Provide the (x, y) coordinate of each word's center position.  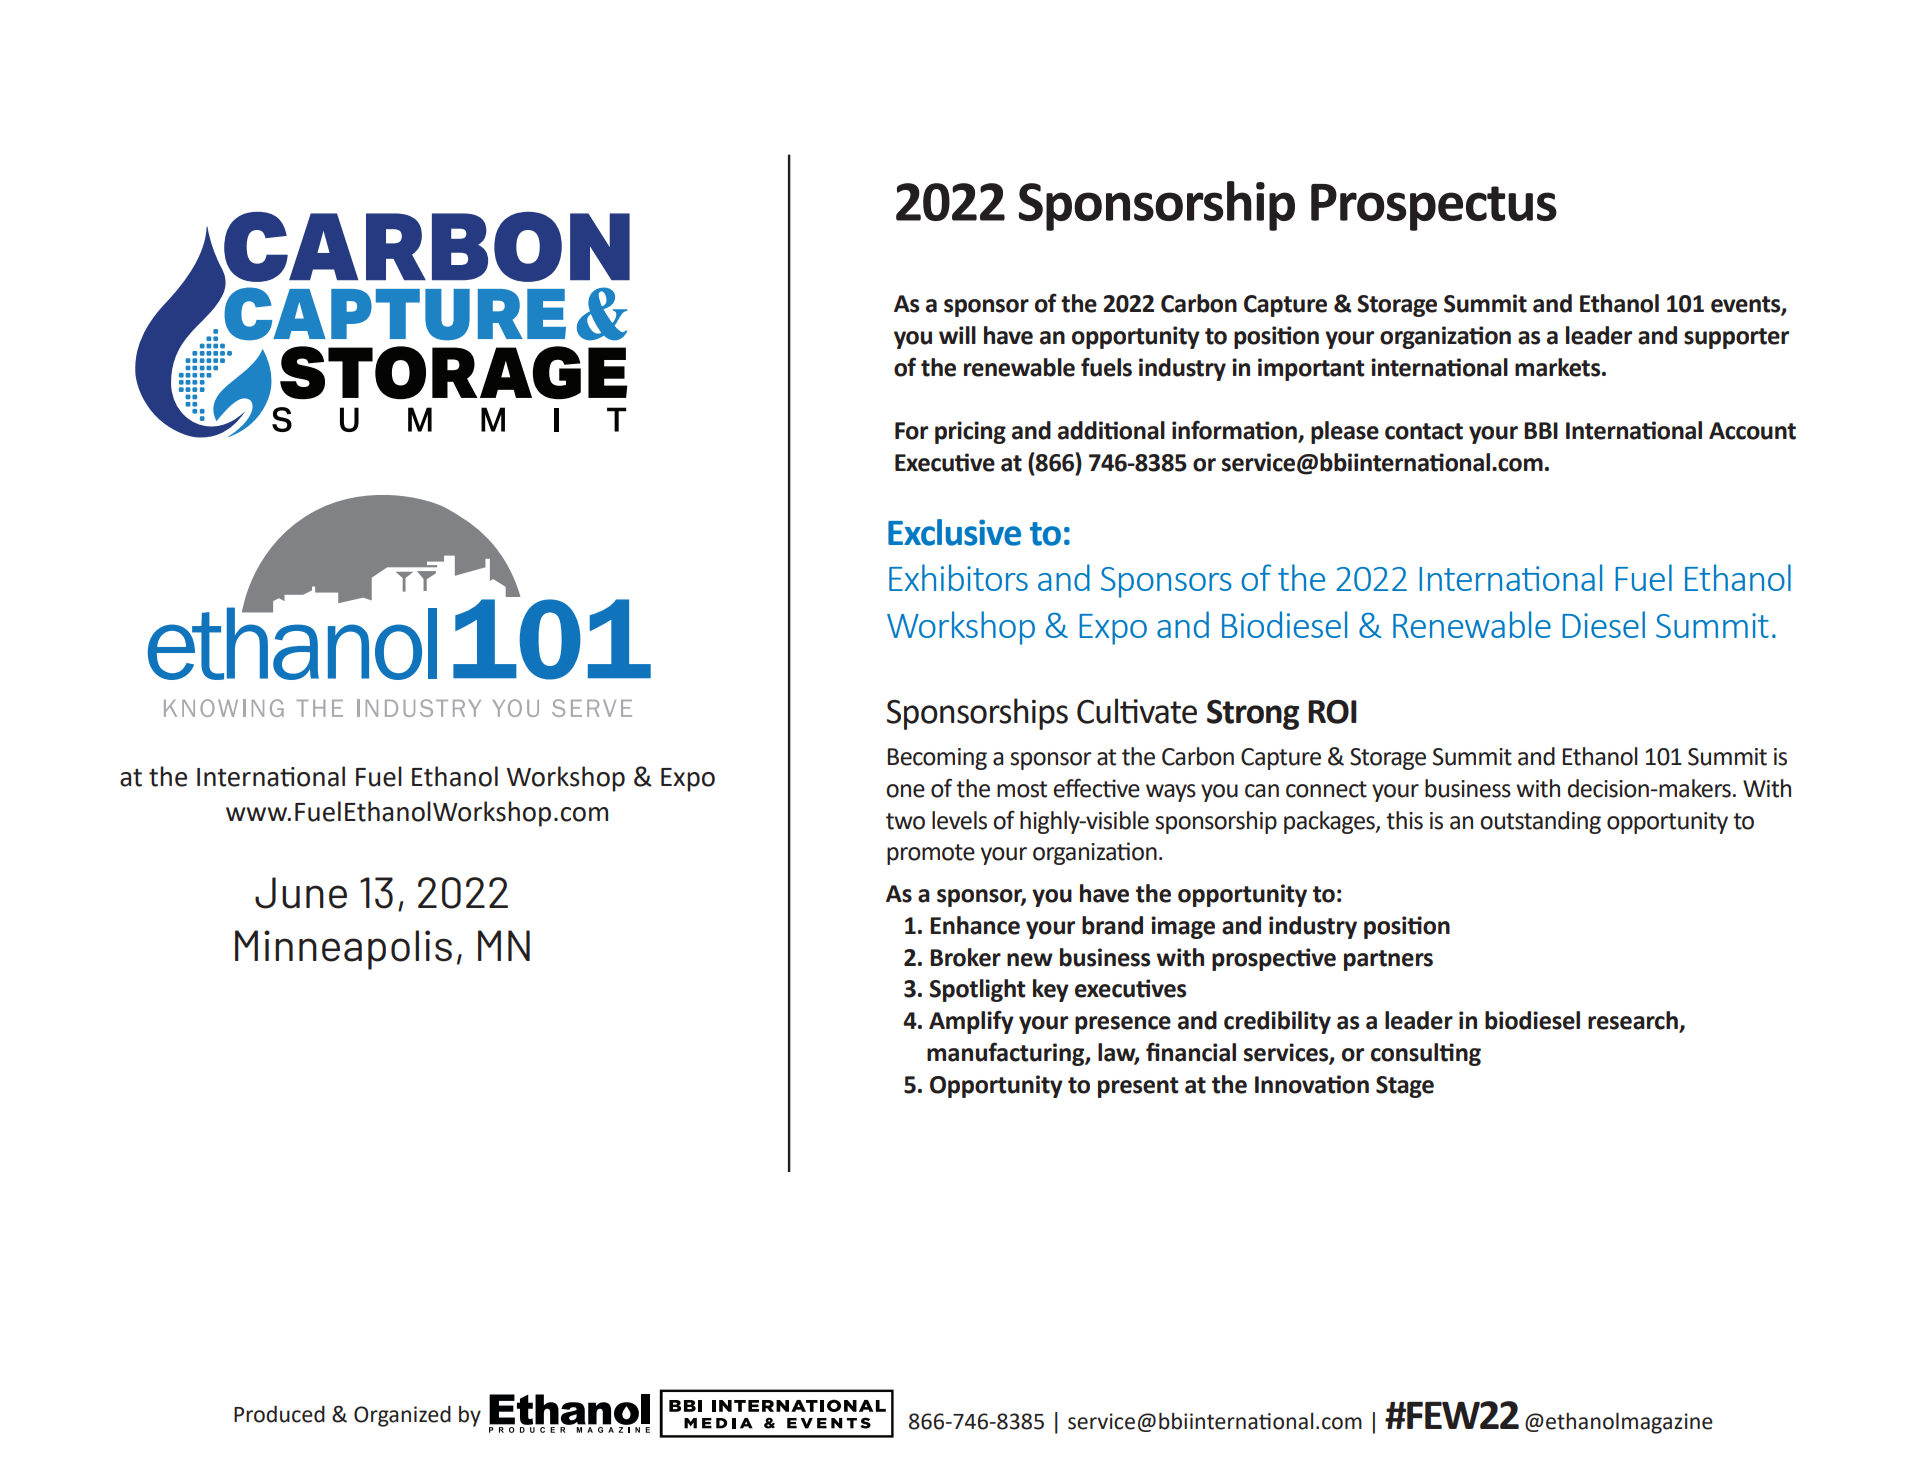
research (1634, 1021)
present (1138, 1087)
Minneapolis (343, 950)
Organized (402, 1416)
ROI (1332, 712)
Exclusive (954, 532)
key (1051, 990)
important (1311, 369)
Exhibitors (958, 577)
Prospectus (1434, 207)
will (957, 335)
